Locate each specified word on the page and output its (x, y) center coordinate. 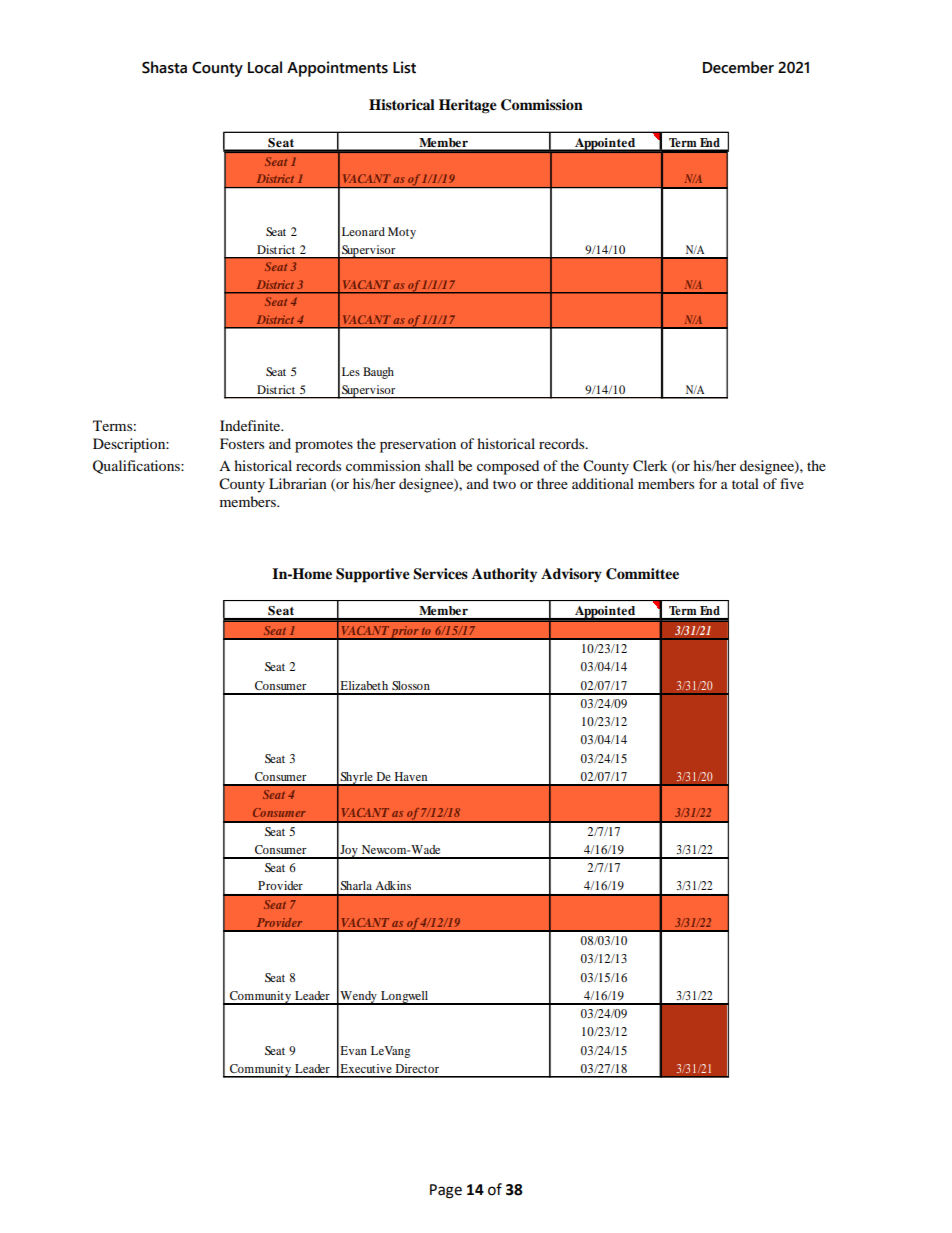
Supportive (373, 575)
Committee (642, 574)
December (738, 67)
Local (265, 67)
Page (446, 1191)
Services (440, 574)
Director (417, 1068)
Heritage (468, 106)
